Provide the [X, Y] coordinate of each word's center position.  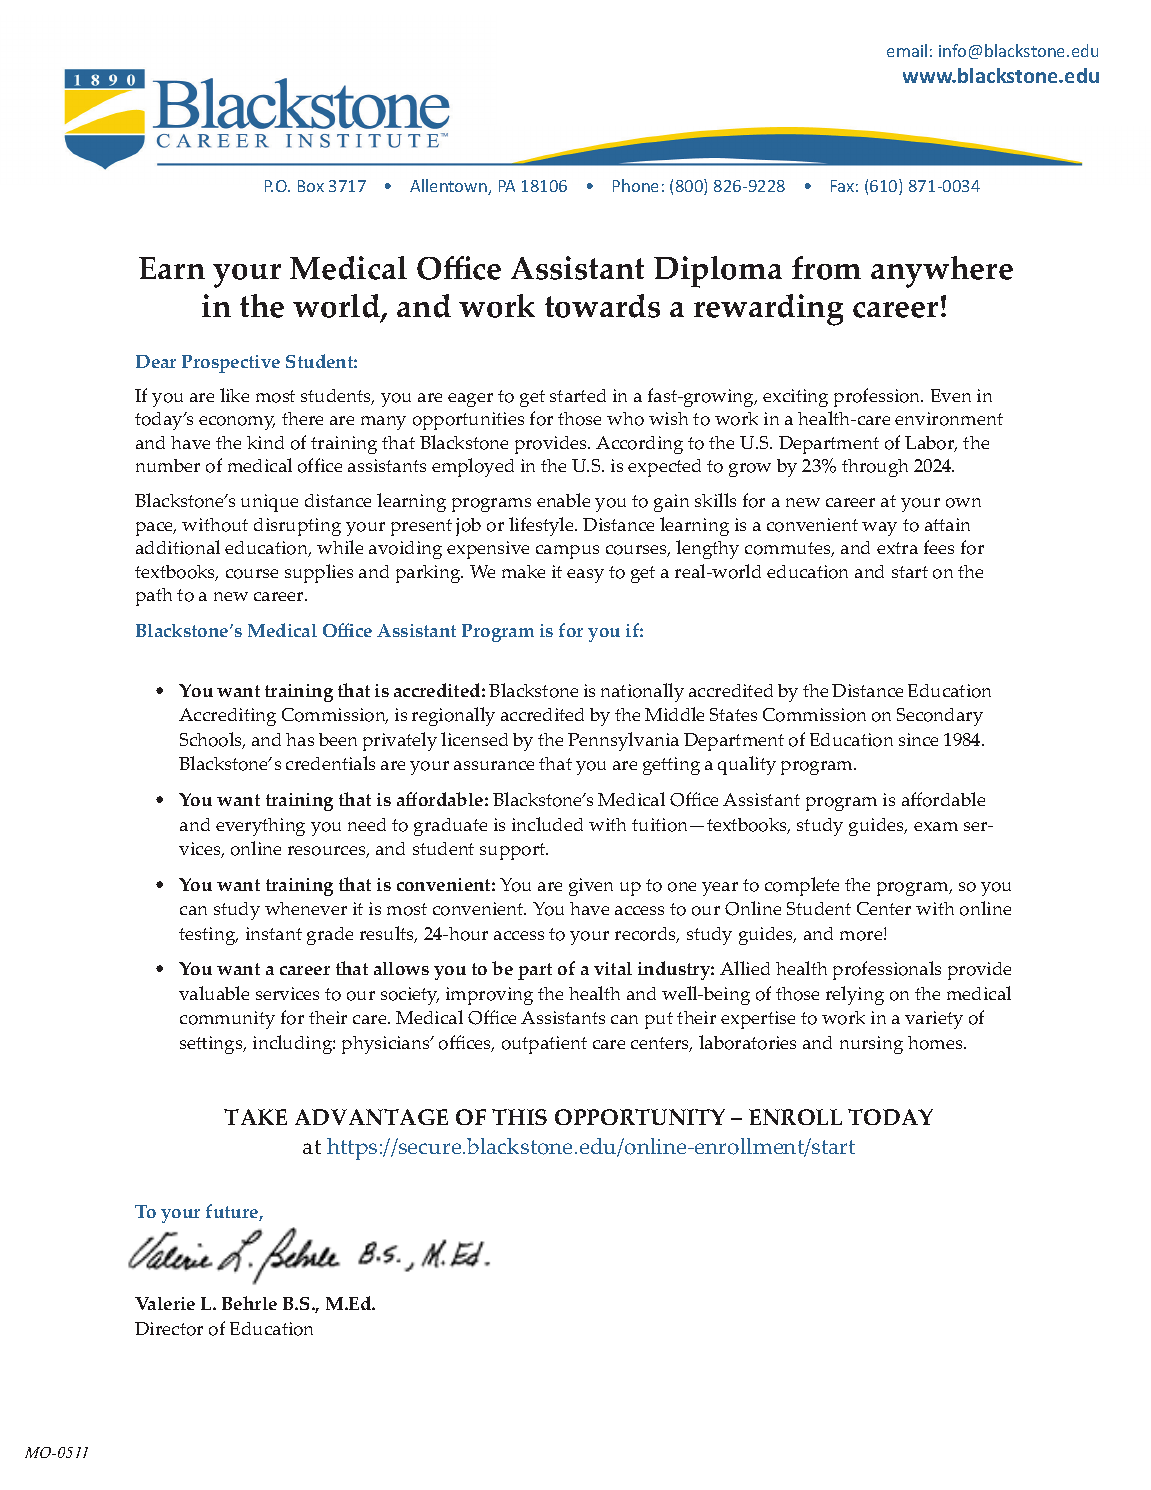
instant [274, 933]
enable [563, 500]
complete [802, 886]
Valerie [165, 1303]
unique [269, 503]
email [907, 50]
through [875, 468]
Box [311, 186]
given [591, 887]
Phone [635, 185]
